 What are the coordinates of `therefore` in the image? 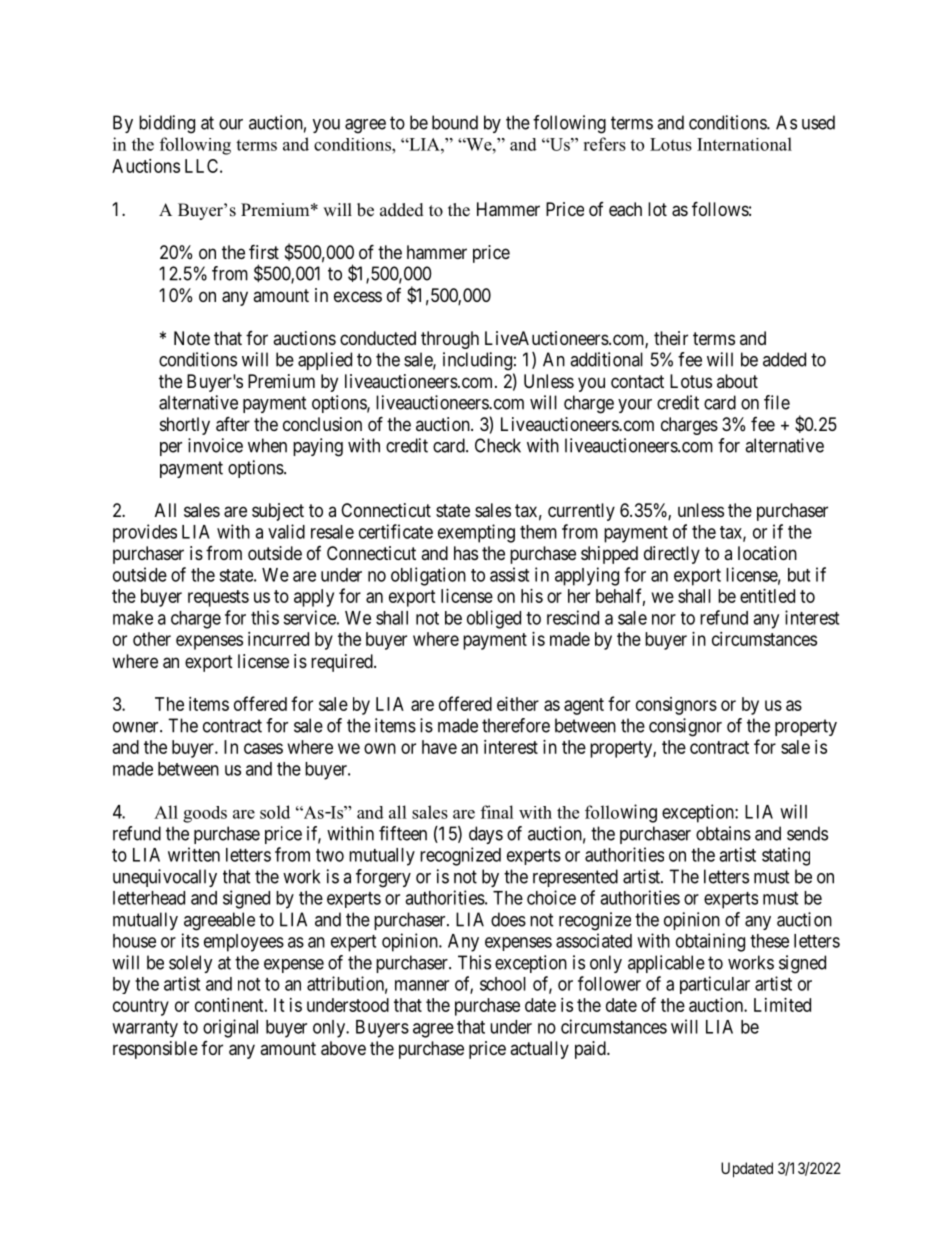 It's located at (516, 725).
